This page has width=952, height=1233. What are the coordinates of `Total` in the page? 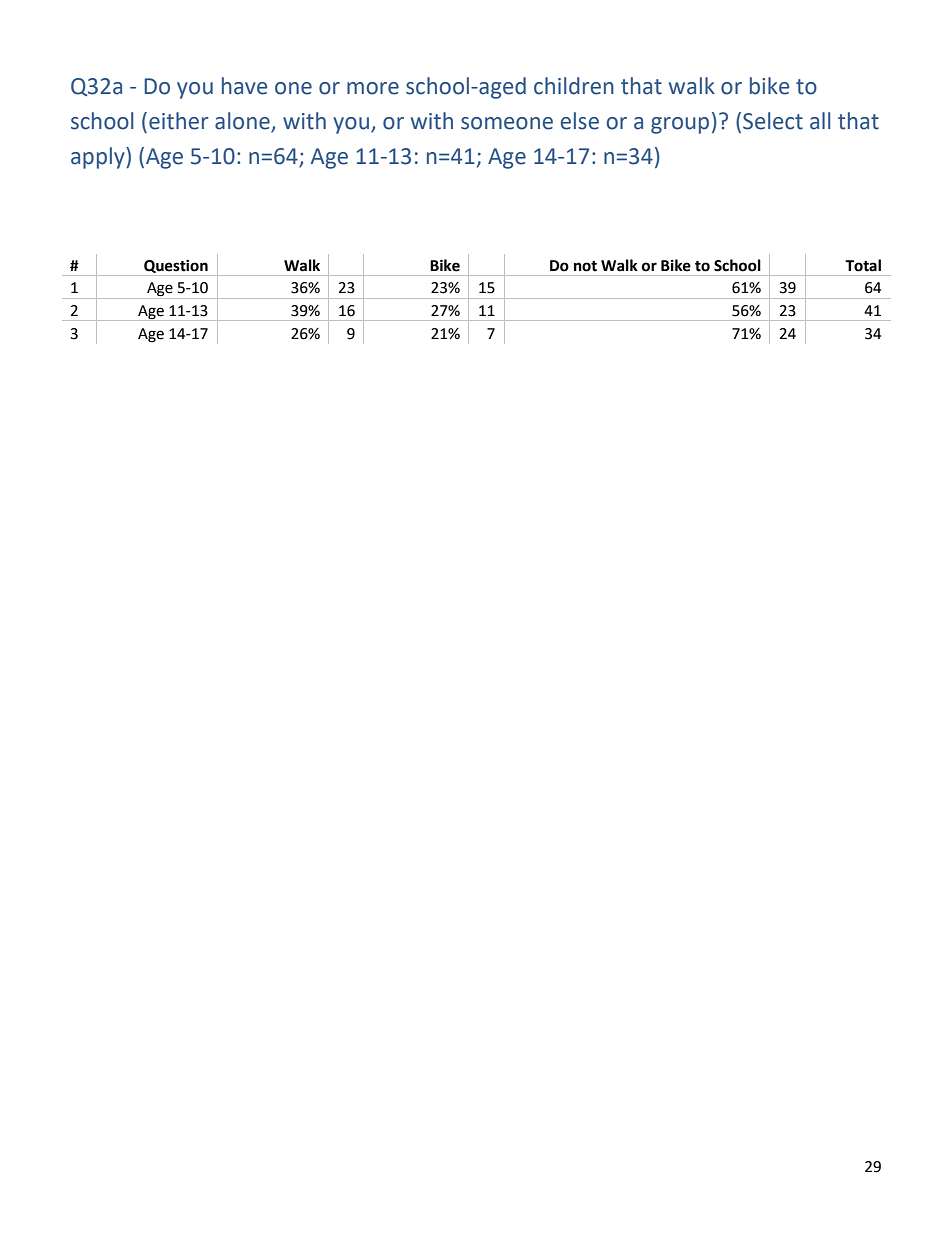 It's located at (863, 265).
